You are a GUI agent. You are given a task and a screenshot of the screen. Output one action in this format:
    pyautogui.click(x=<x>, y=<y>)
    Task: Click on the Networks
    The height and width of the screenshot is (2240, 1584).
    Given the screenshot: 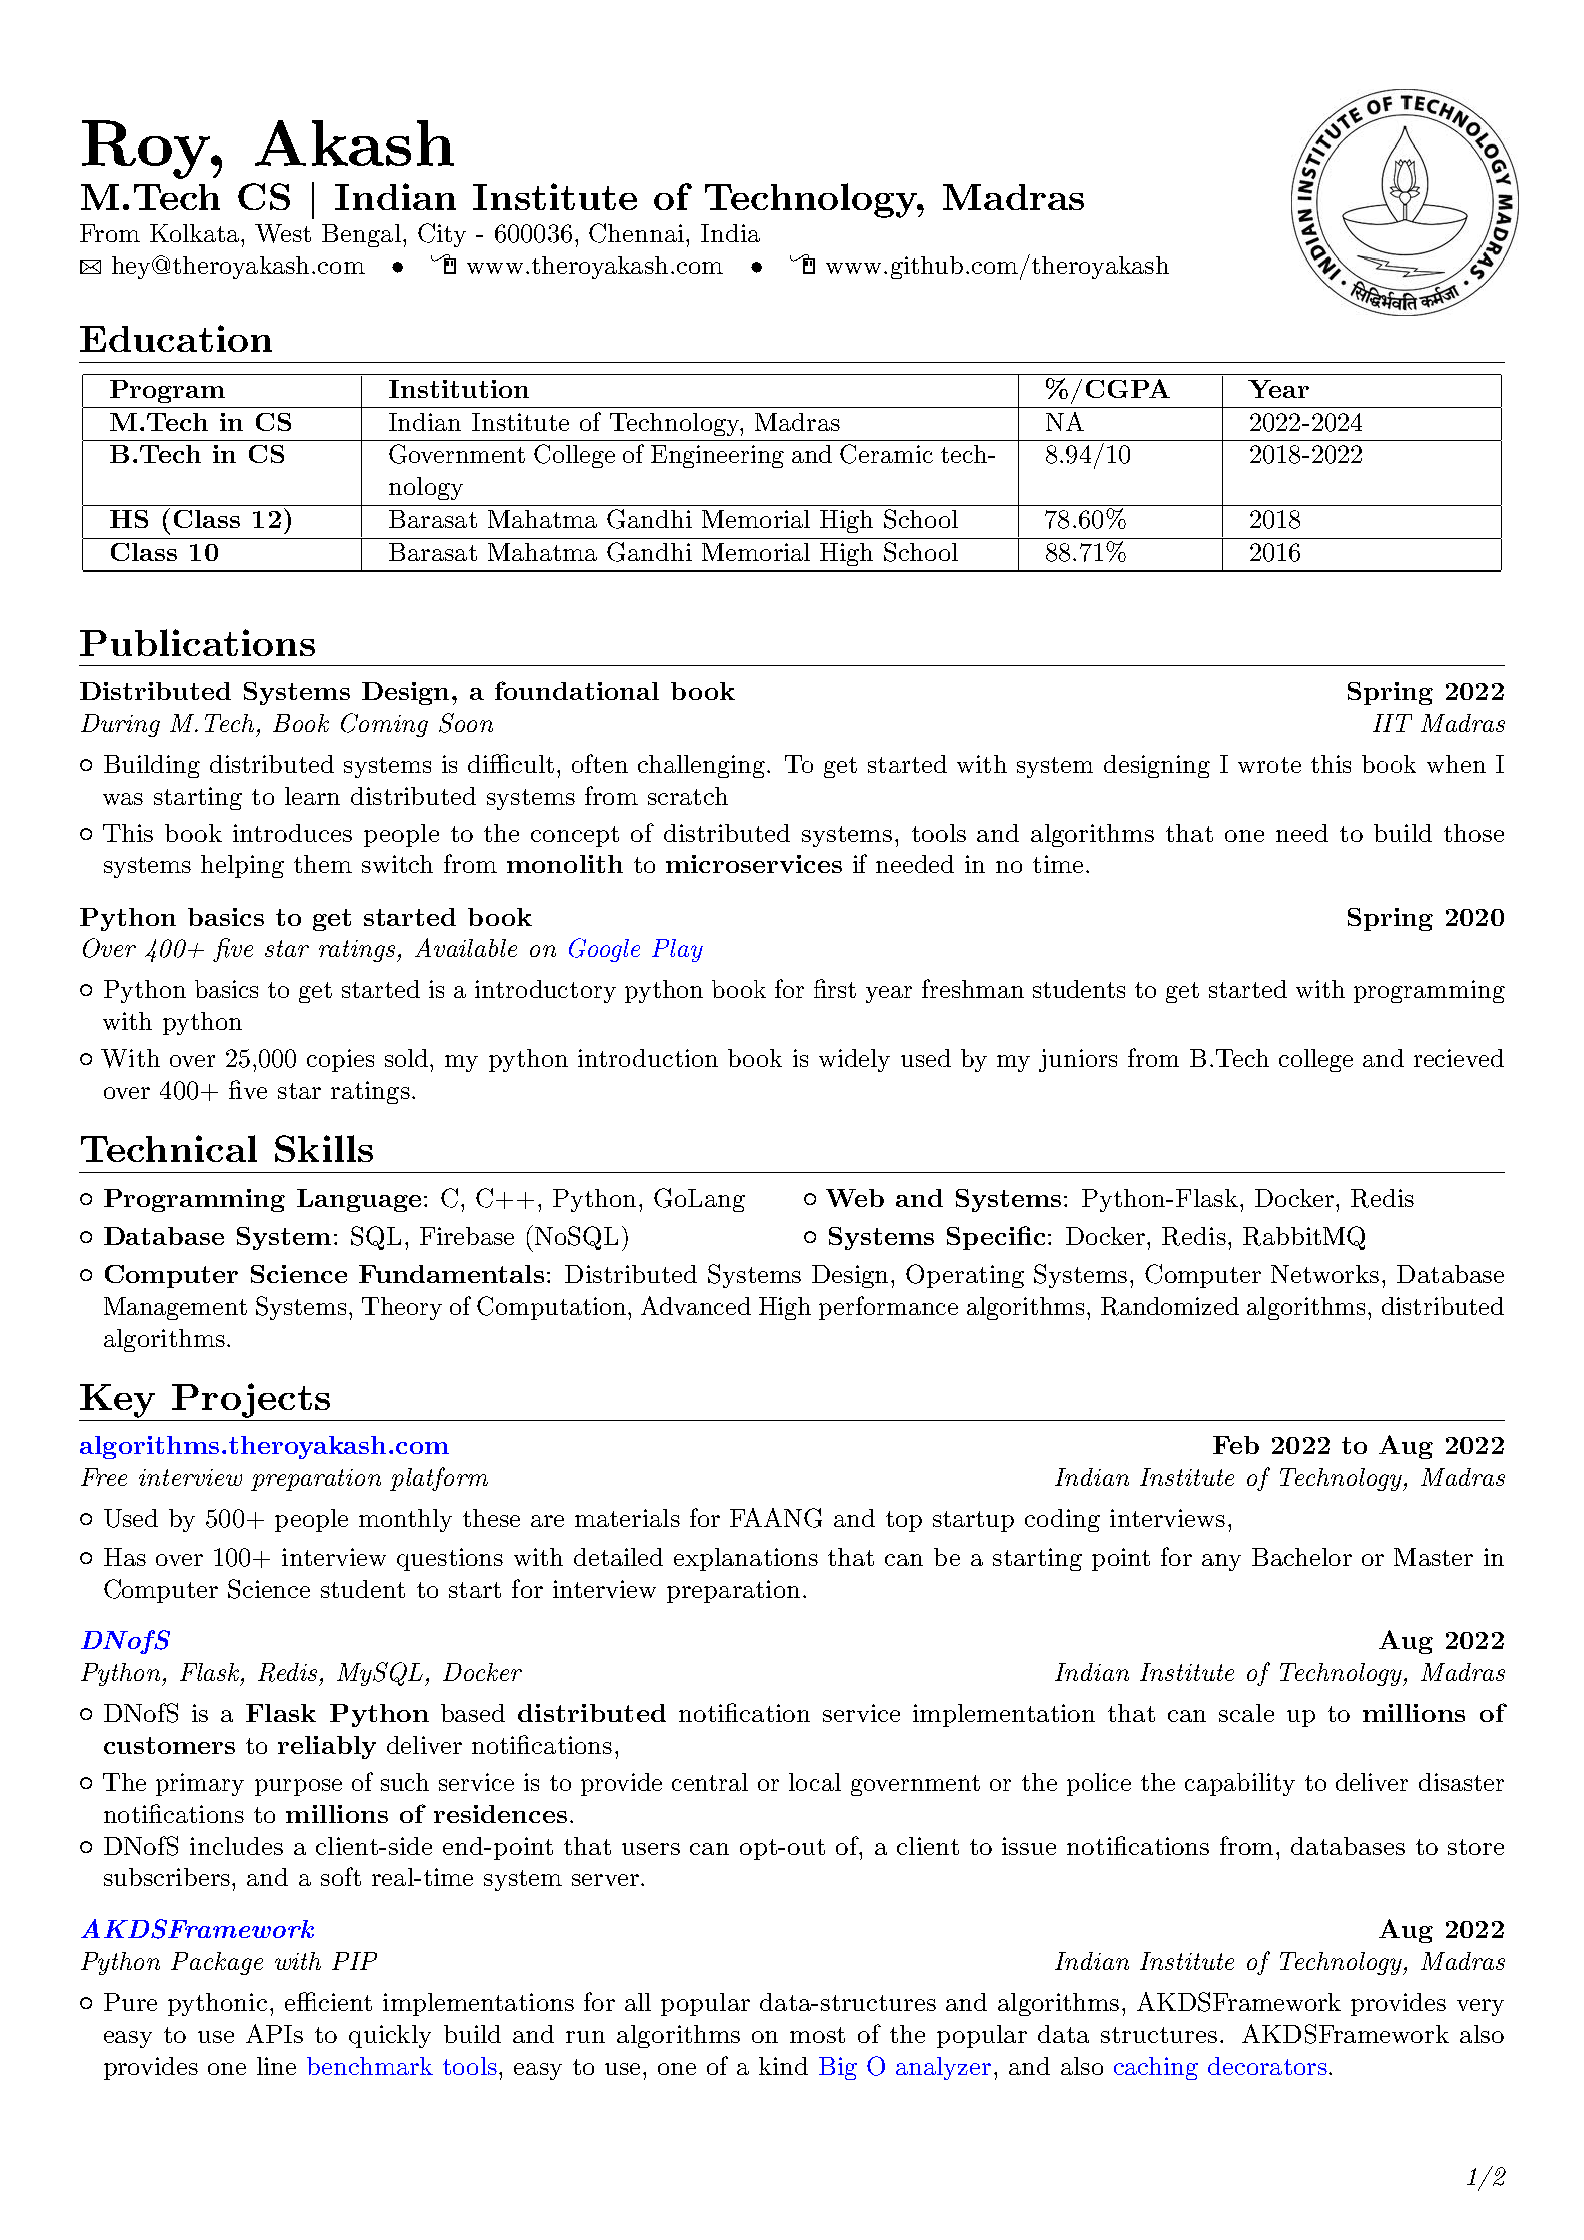 What is the action you would take?
    pyautogui.click(x=1325, y=1274)
